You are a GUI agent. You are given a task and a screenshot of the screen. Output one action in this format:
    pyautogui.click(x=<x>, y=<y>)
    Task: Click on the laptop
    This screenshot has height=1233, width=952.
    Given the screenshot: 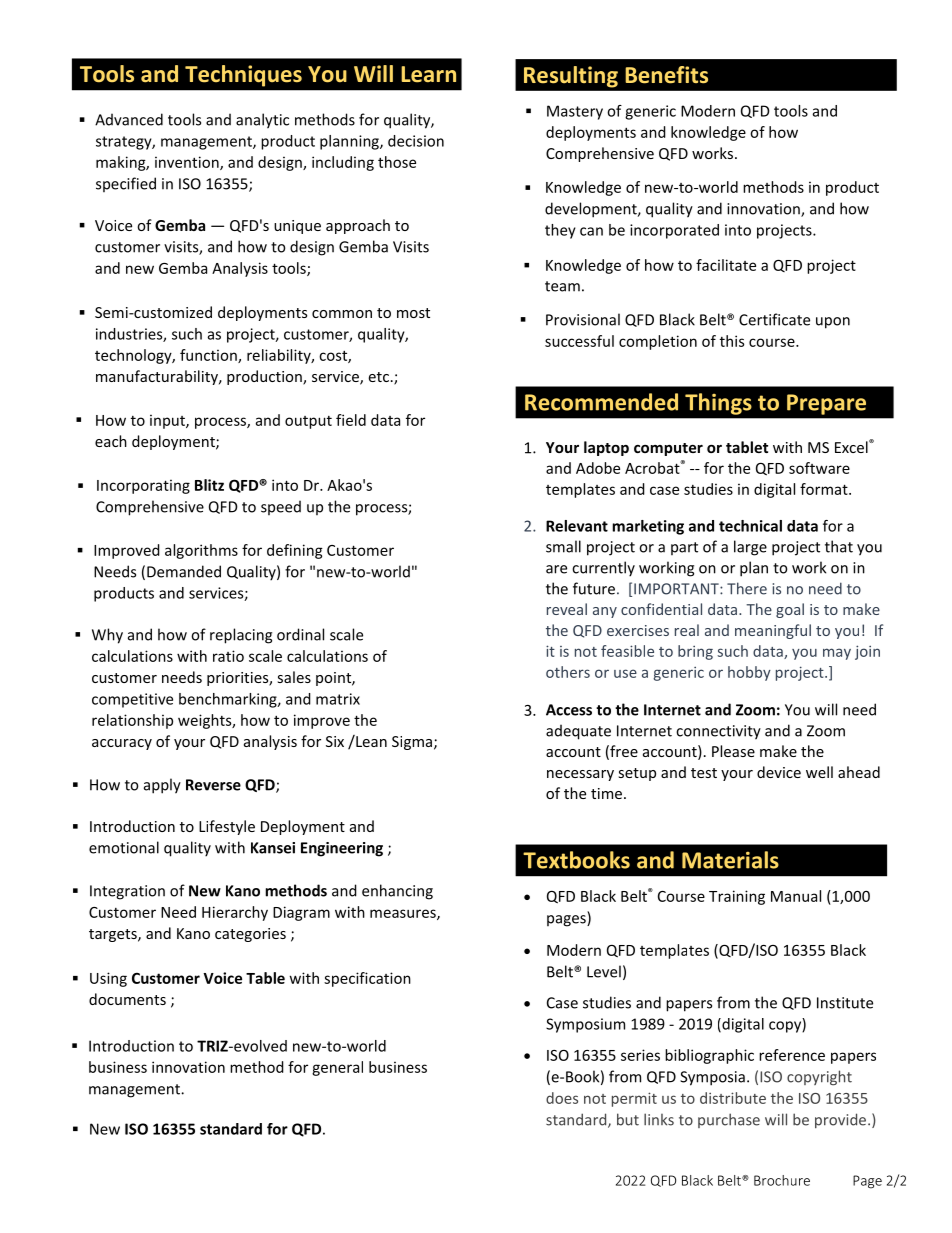 What is the action you would take?
    pyautogui.click(x=606, y=448)
